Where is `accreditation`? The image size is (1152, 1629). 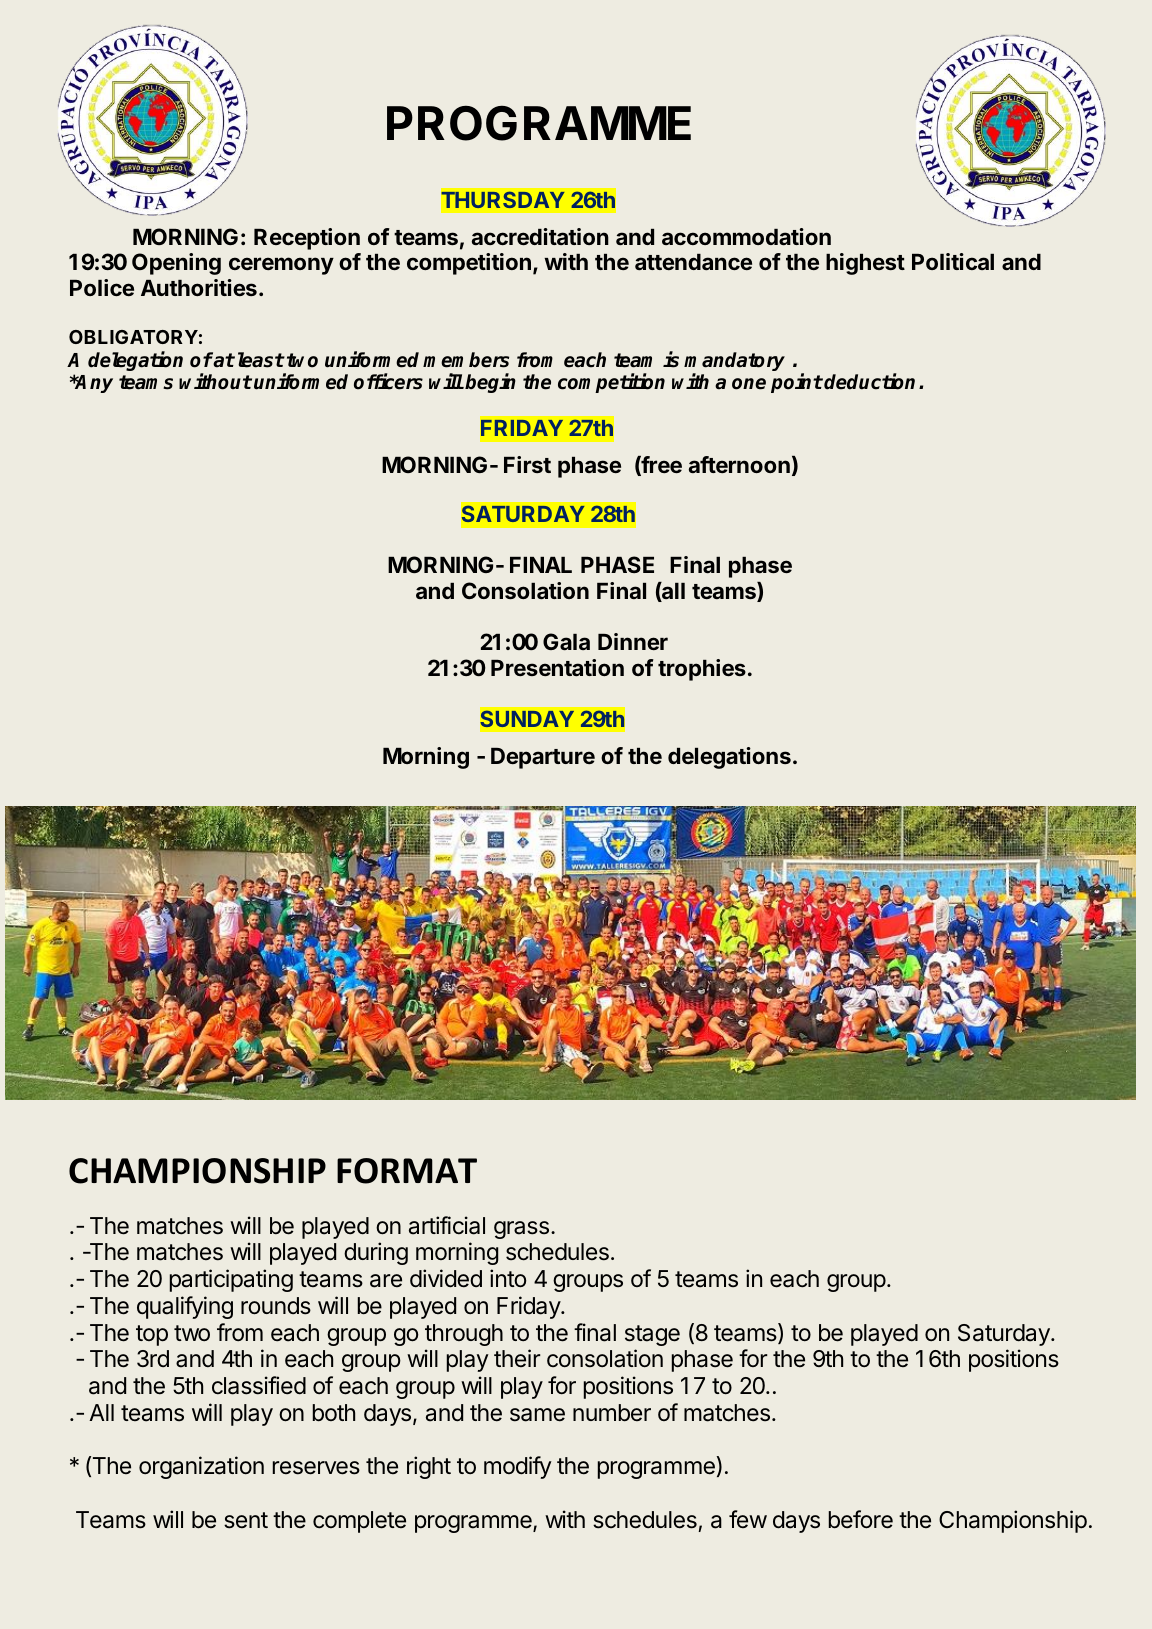
accreditation is located at coordinates (540, 236).
